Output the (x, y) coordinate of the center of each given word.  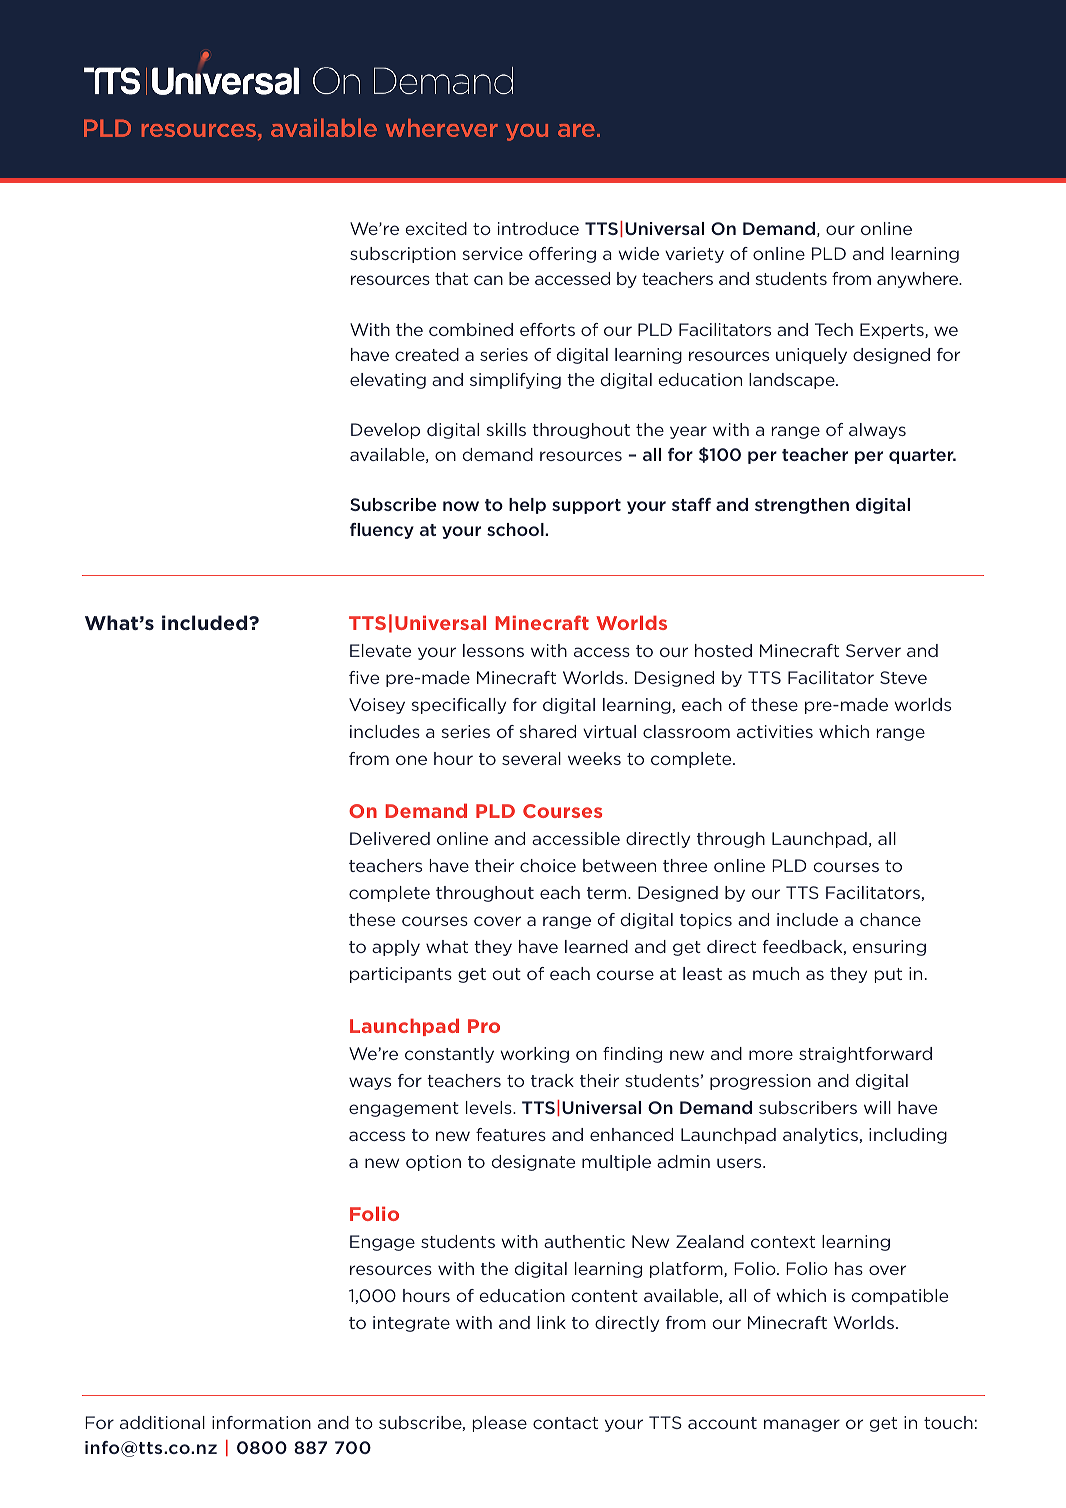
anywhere (919, 280)
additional (162, 1422)
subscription (403, 255)
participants (401, 975)
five (364, 677)
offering (562, 255)
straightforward (865, 1055)
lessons (493, 650)
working (534, 1055)
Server (873, 650)
